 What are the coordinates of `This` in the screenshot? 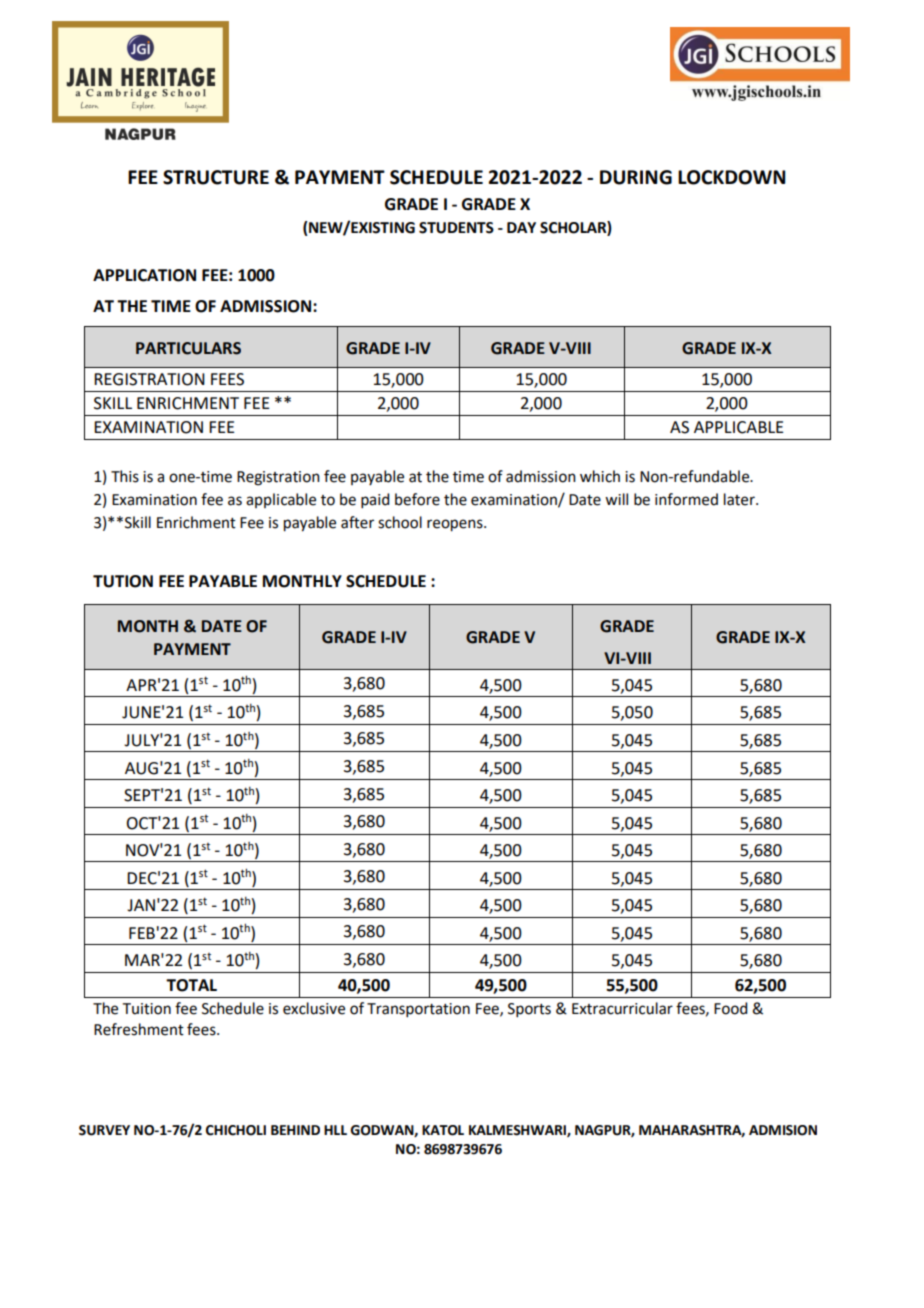 It's located at (125, 476).
